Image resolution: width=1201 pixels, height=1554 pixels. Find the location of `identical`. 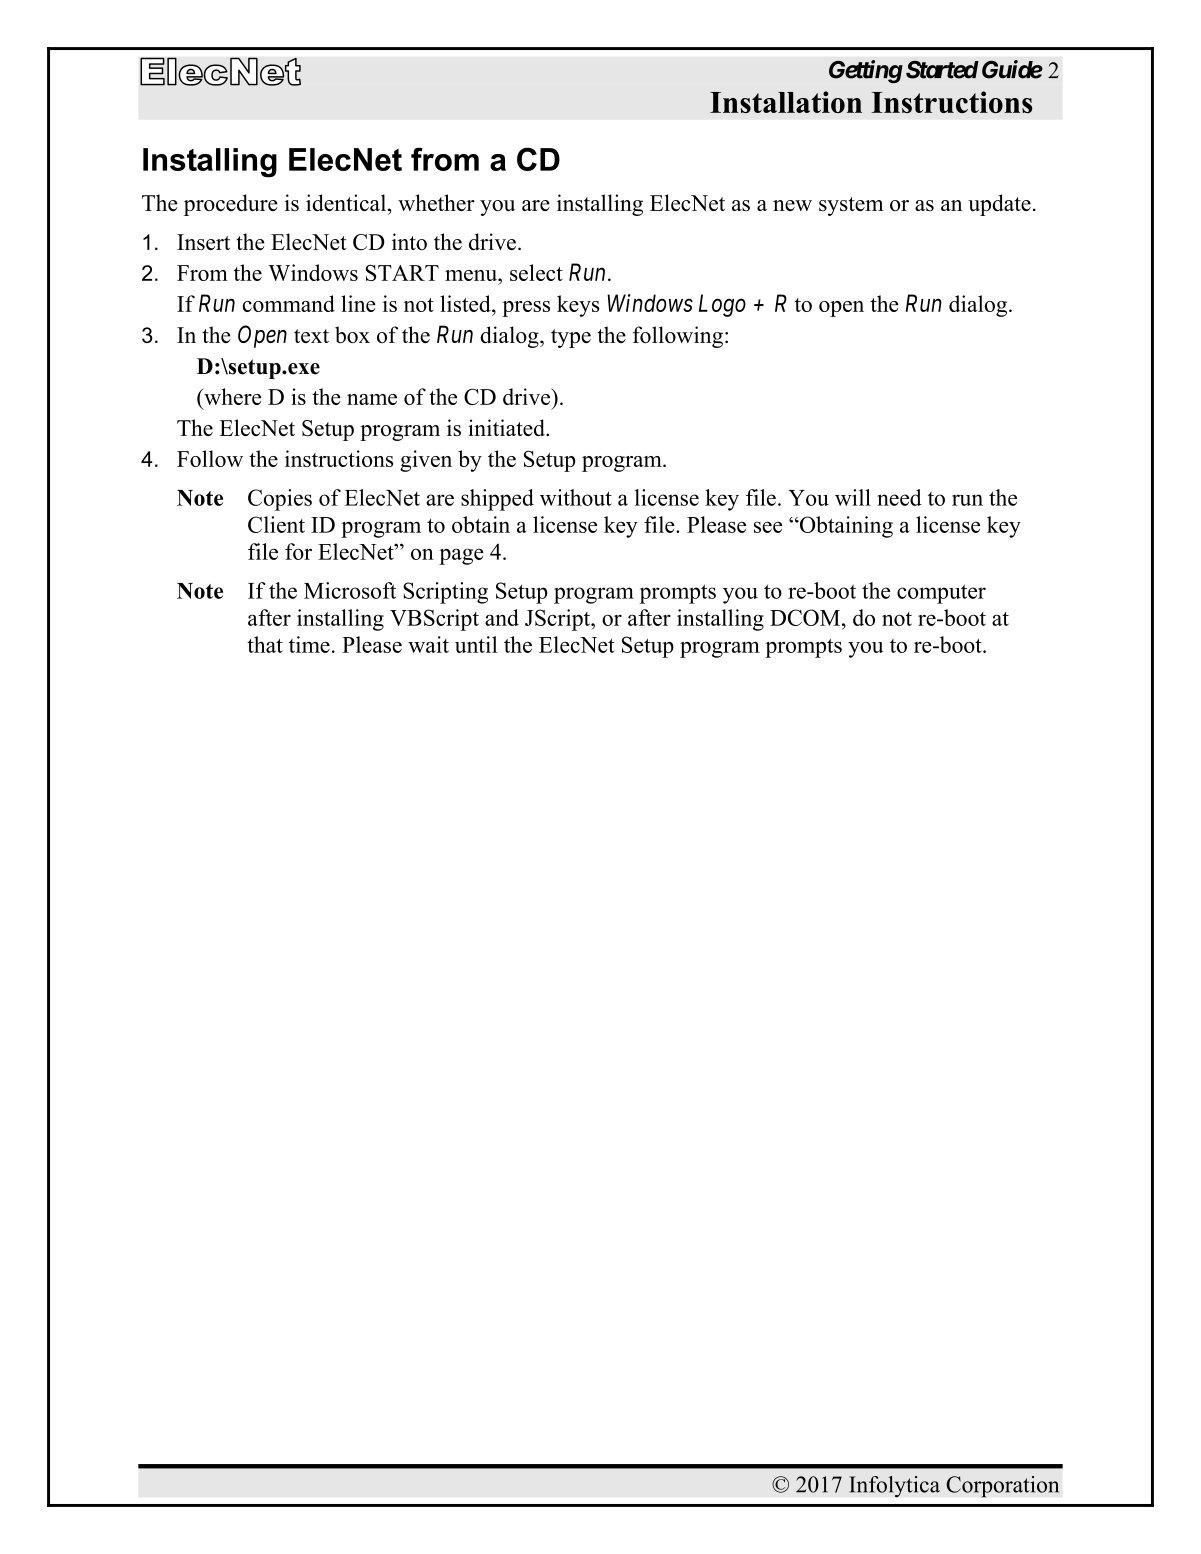

identical is located at coordinates (347, 202).
